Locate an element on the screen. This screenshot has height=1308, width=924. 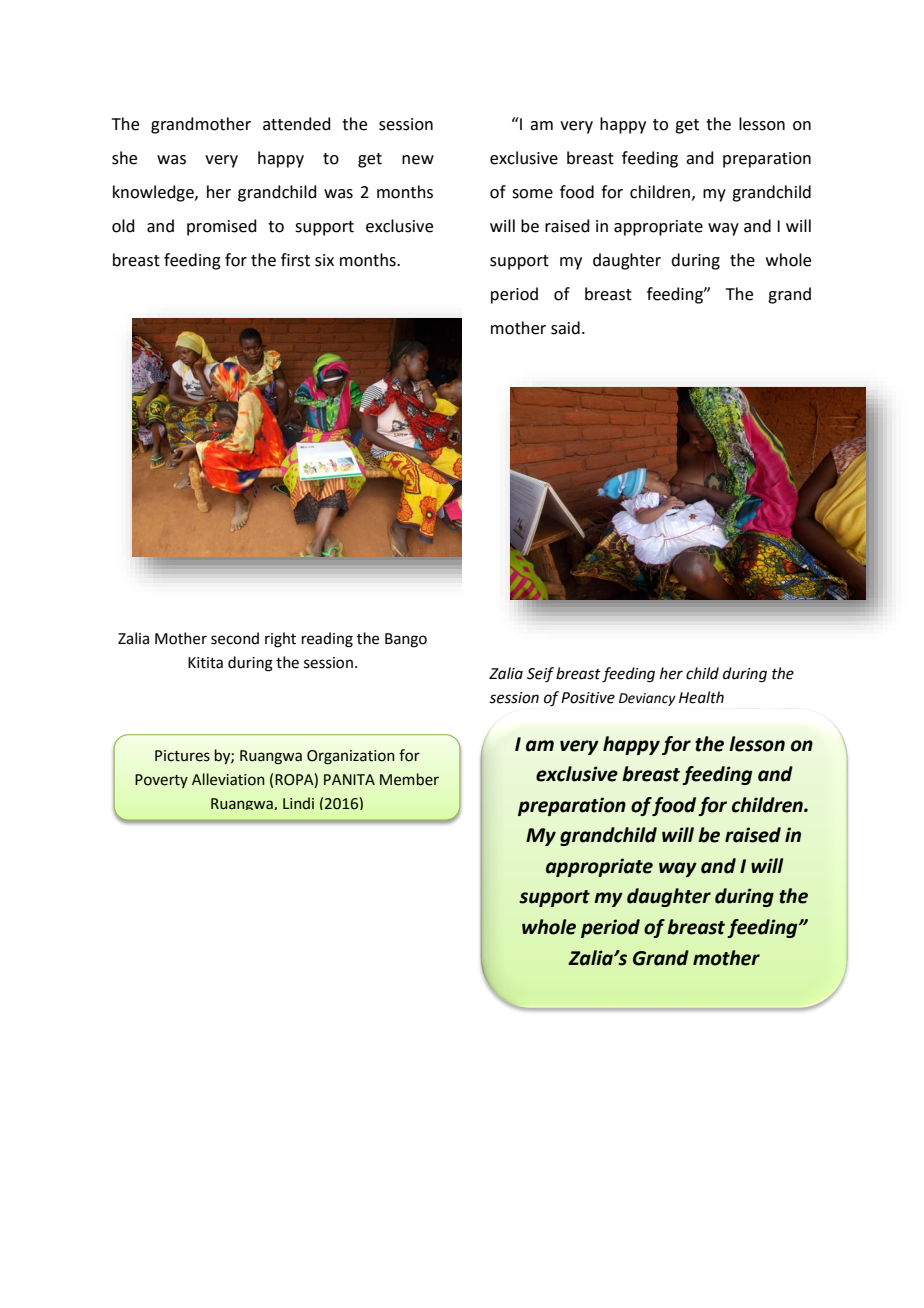
she is located at coordinates (124, 158).
